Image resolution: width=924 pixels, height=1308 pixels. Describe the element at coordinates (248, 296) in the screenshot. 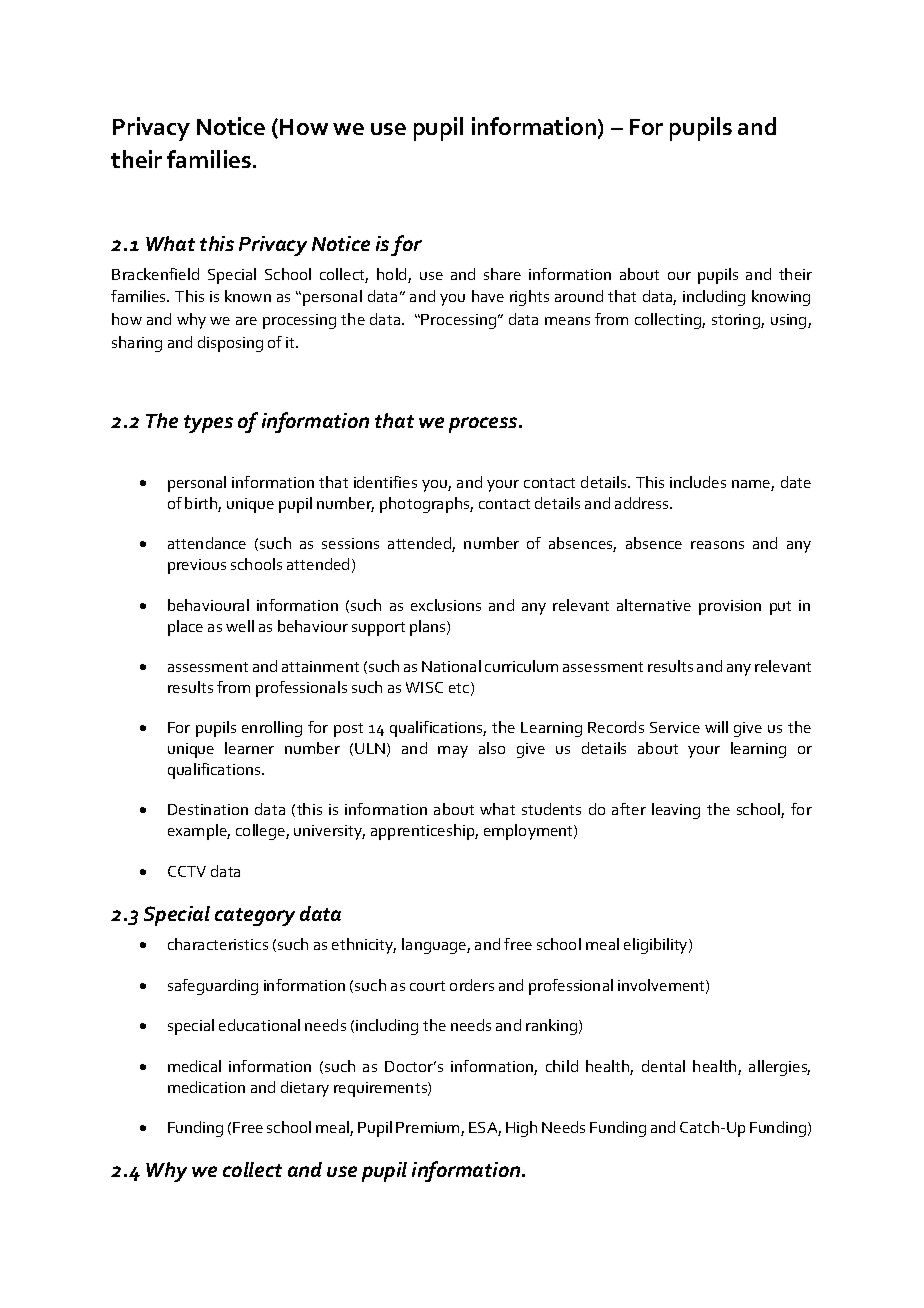

I see `known` at that location.
